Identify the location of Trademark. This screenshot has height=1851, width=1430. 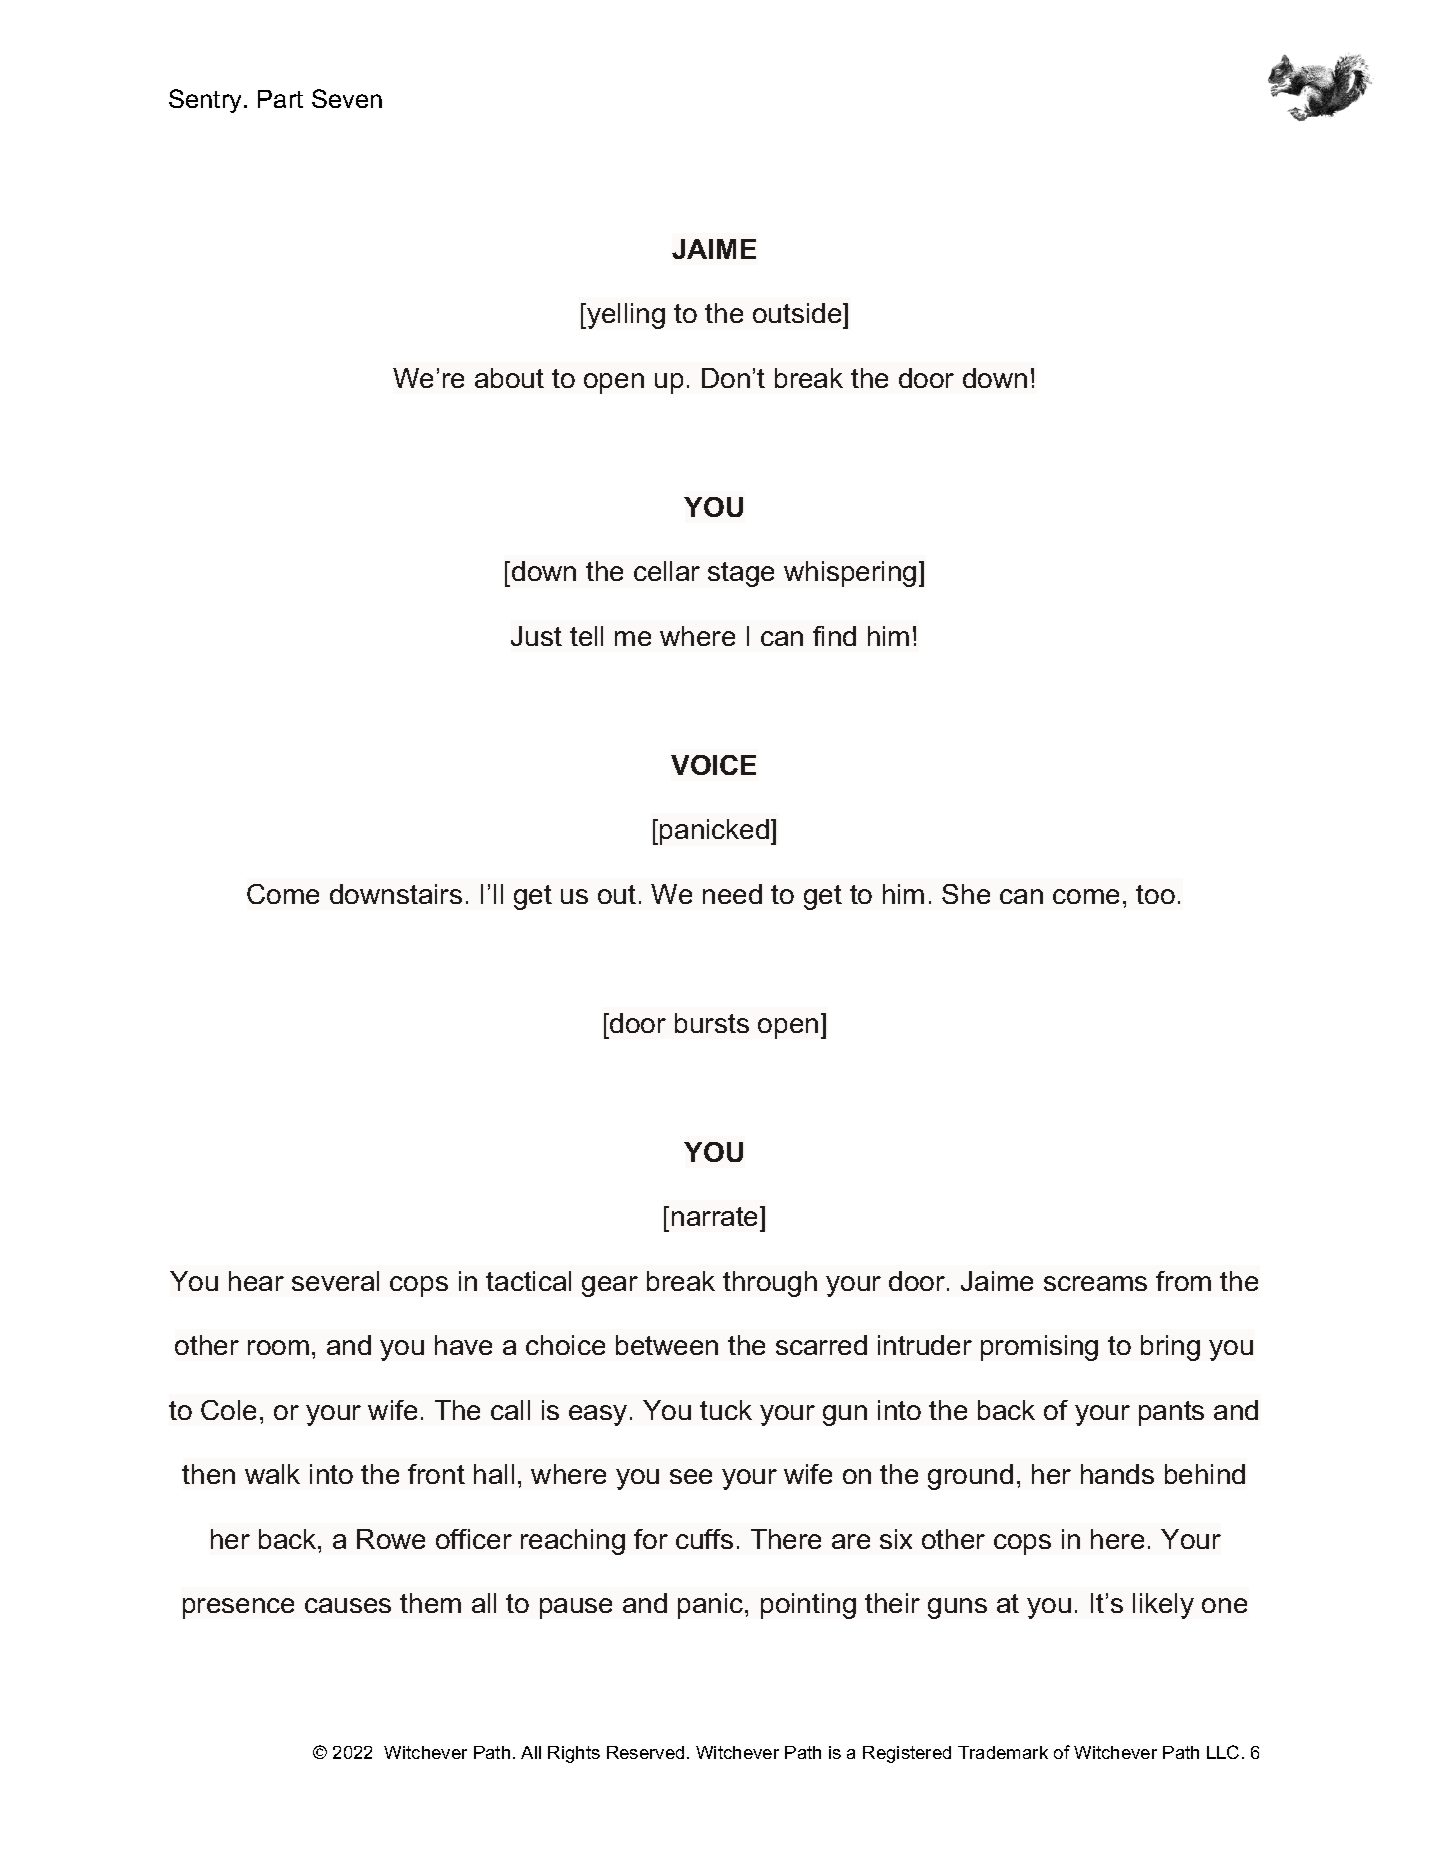
(1003, 1752).
